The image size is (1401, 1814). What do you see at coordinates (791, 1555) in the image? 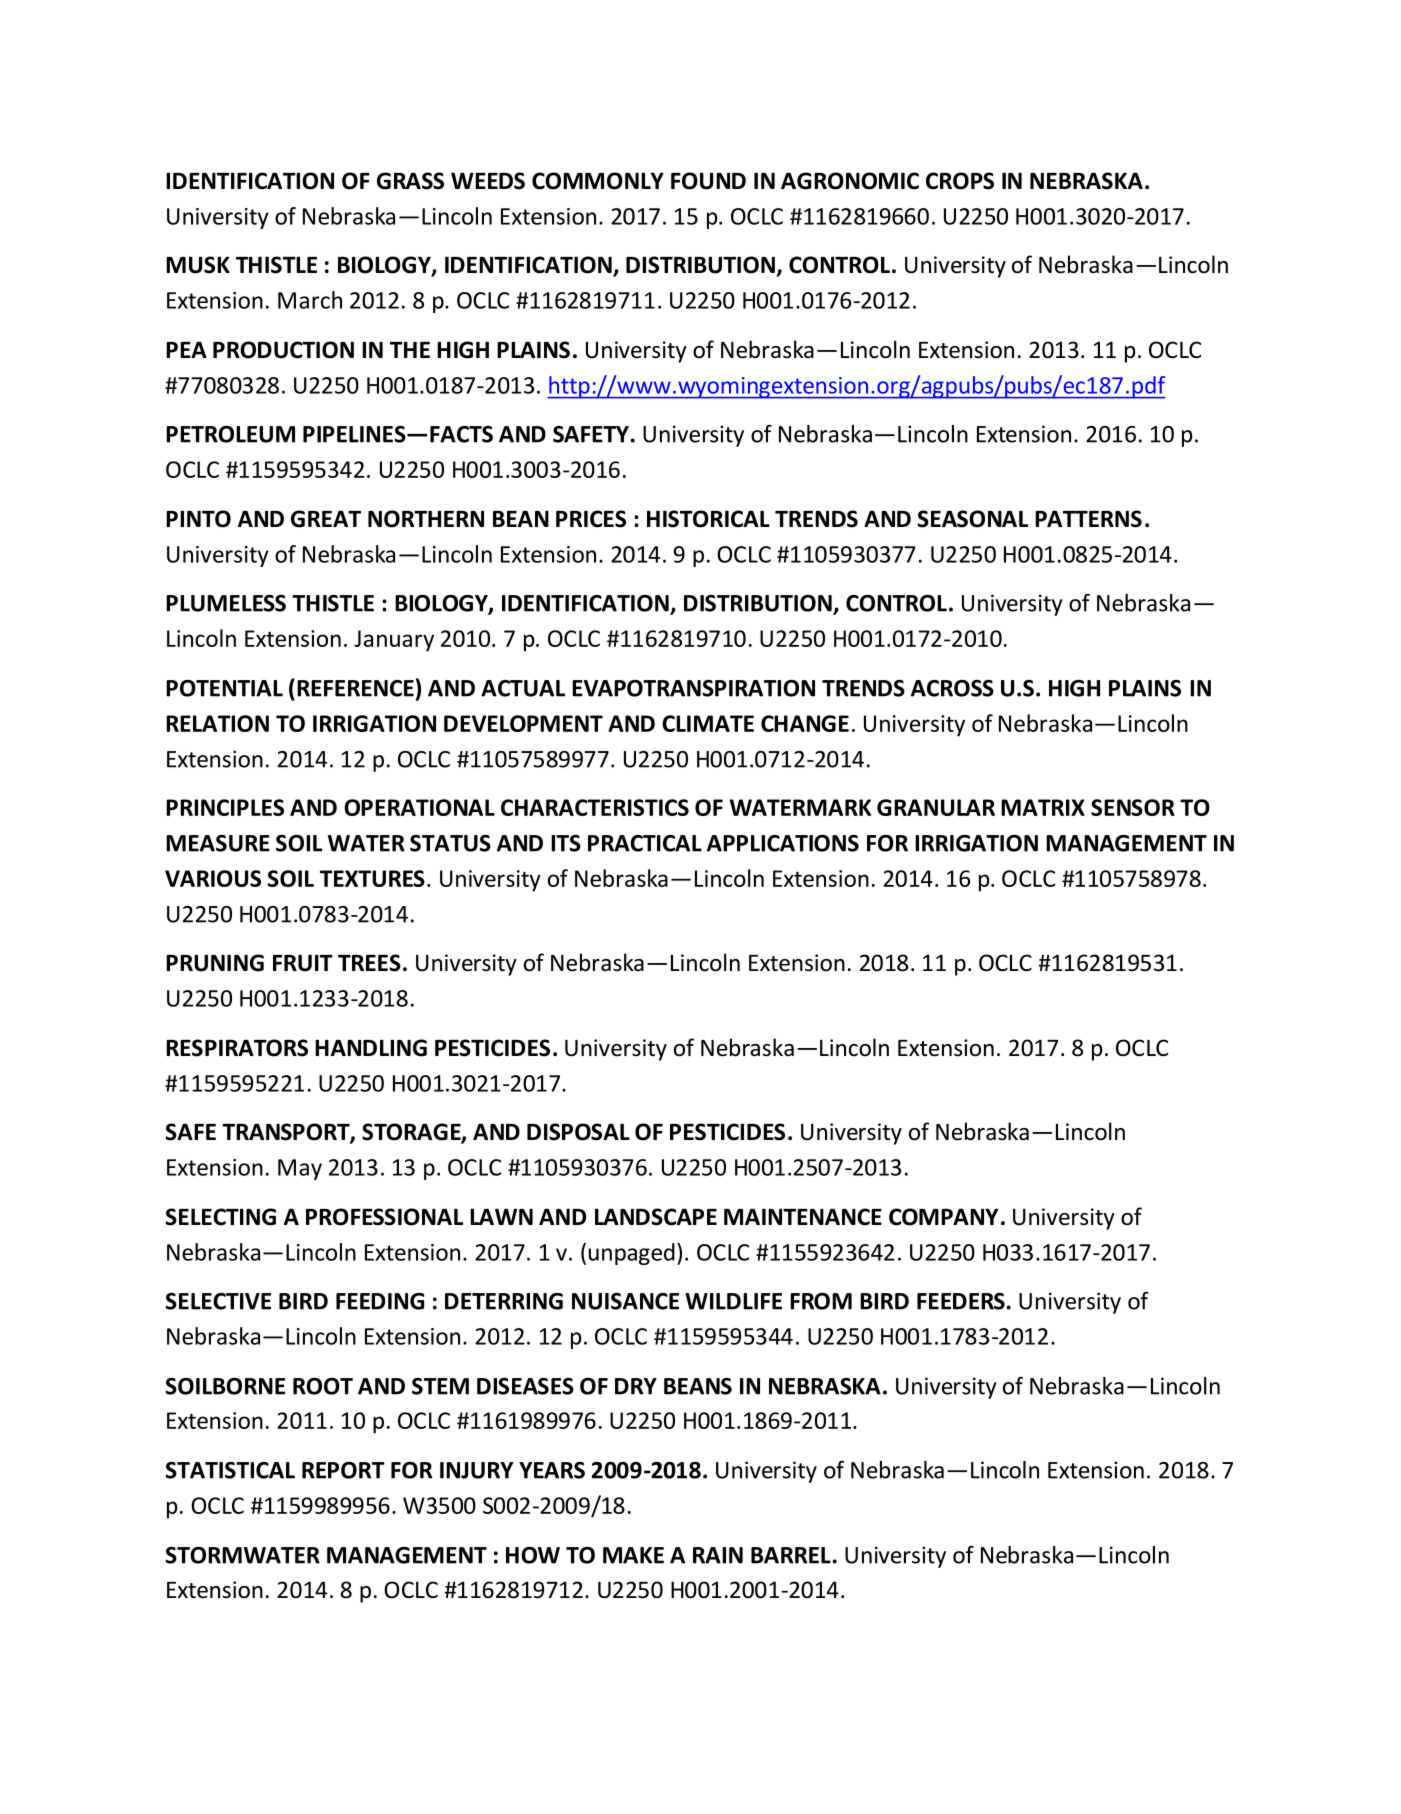
I see `BARREL` at bounding box center [791, 1555].
